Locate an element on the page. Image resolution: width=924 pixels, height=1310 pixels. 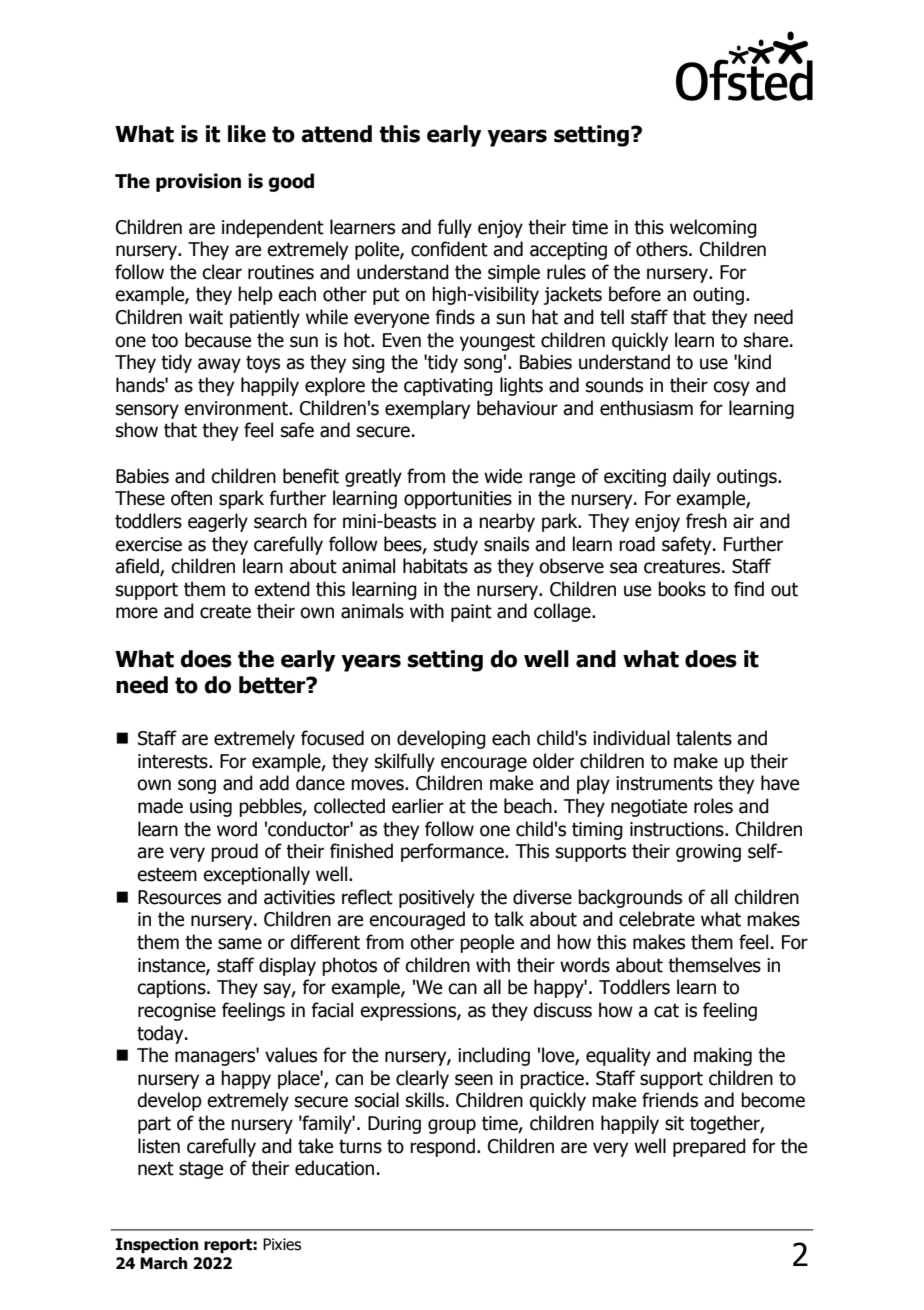
welcoming is located at coordinates (713, 228).
